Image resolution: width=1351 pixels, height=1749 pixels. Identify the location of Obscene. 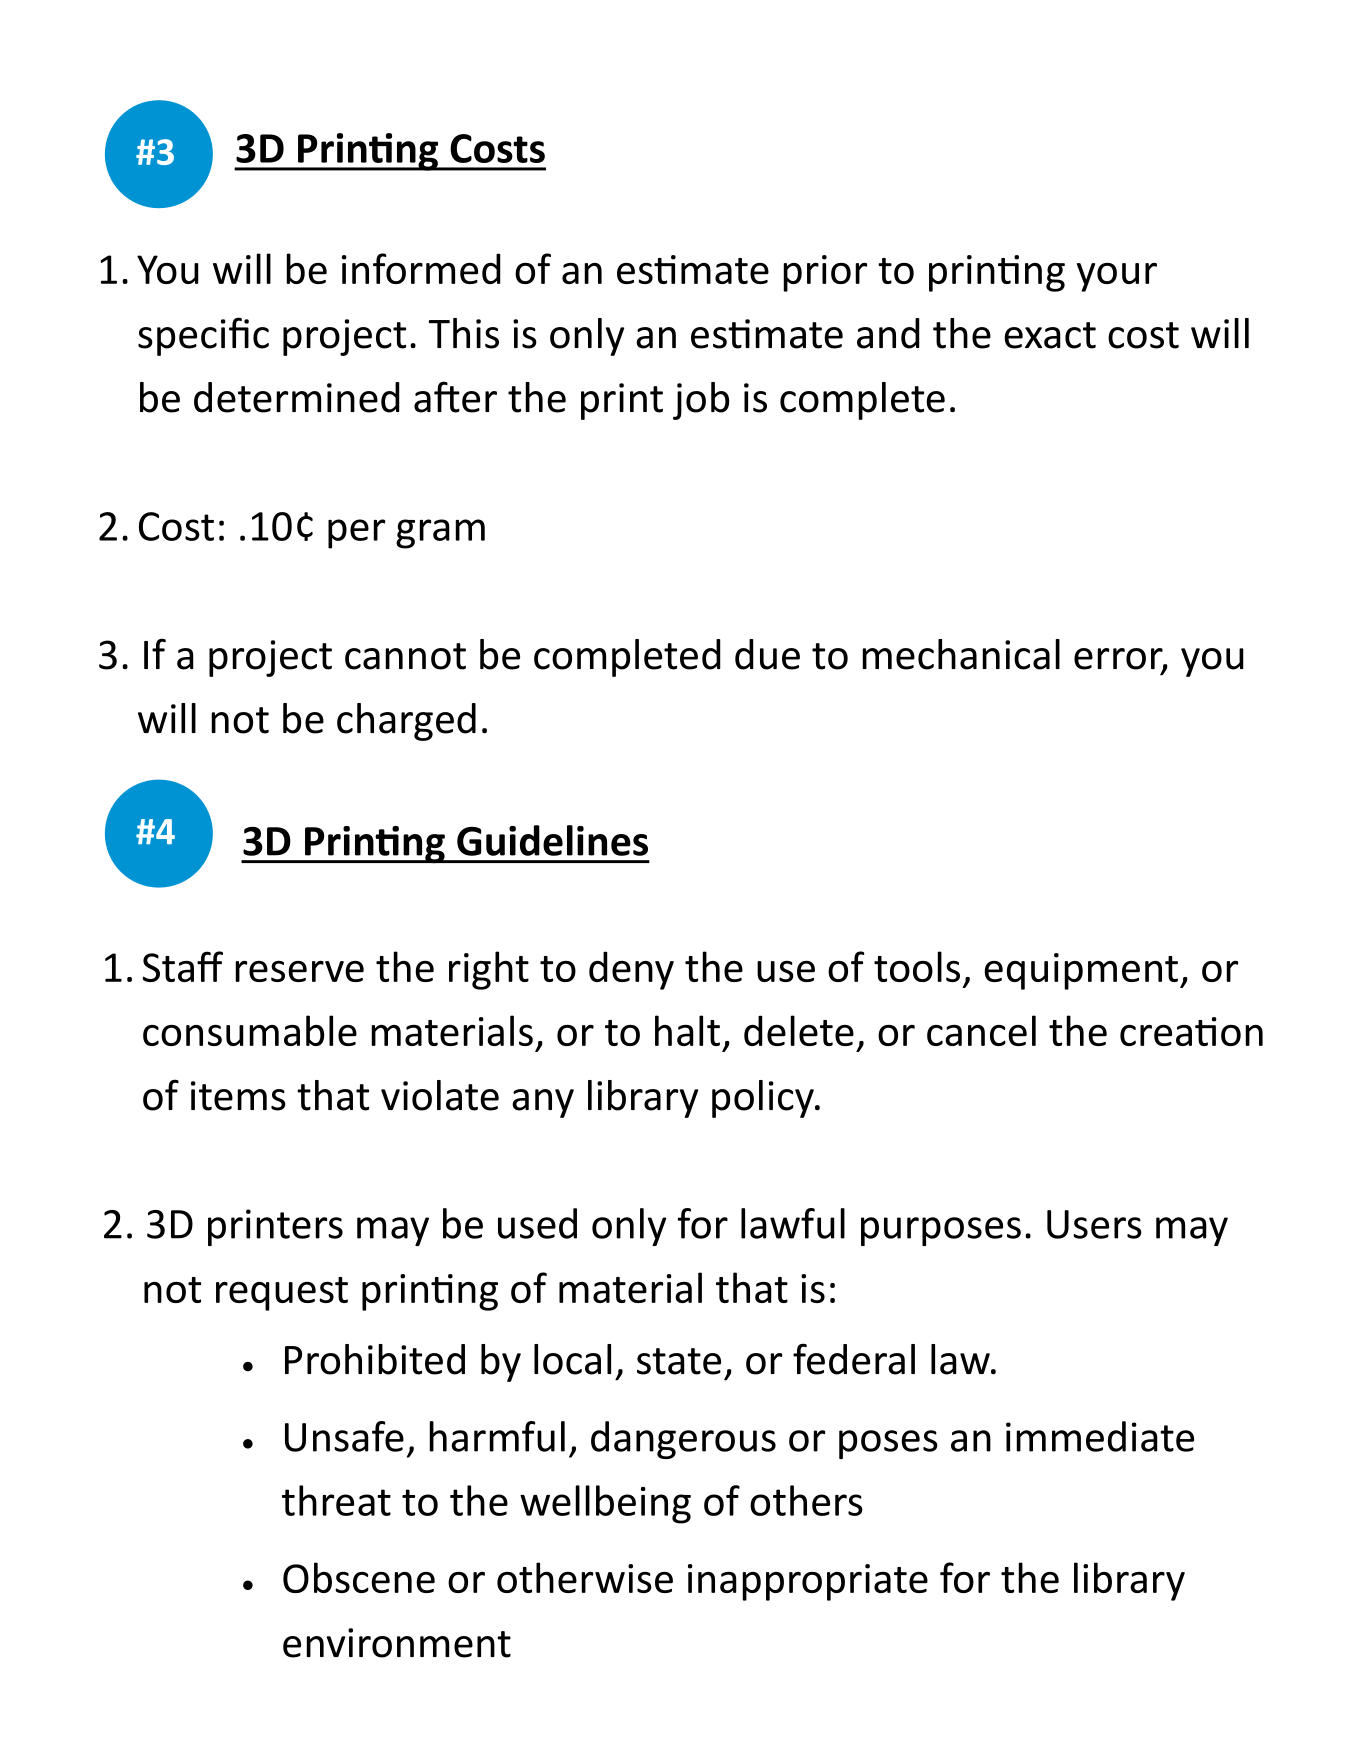
(359, 1577).
